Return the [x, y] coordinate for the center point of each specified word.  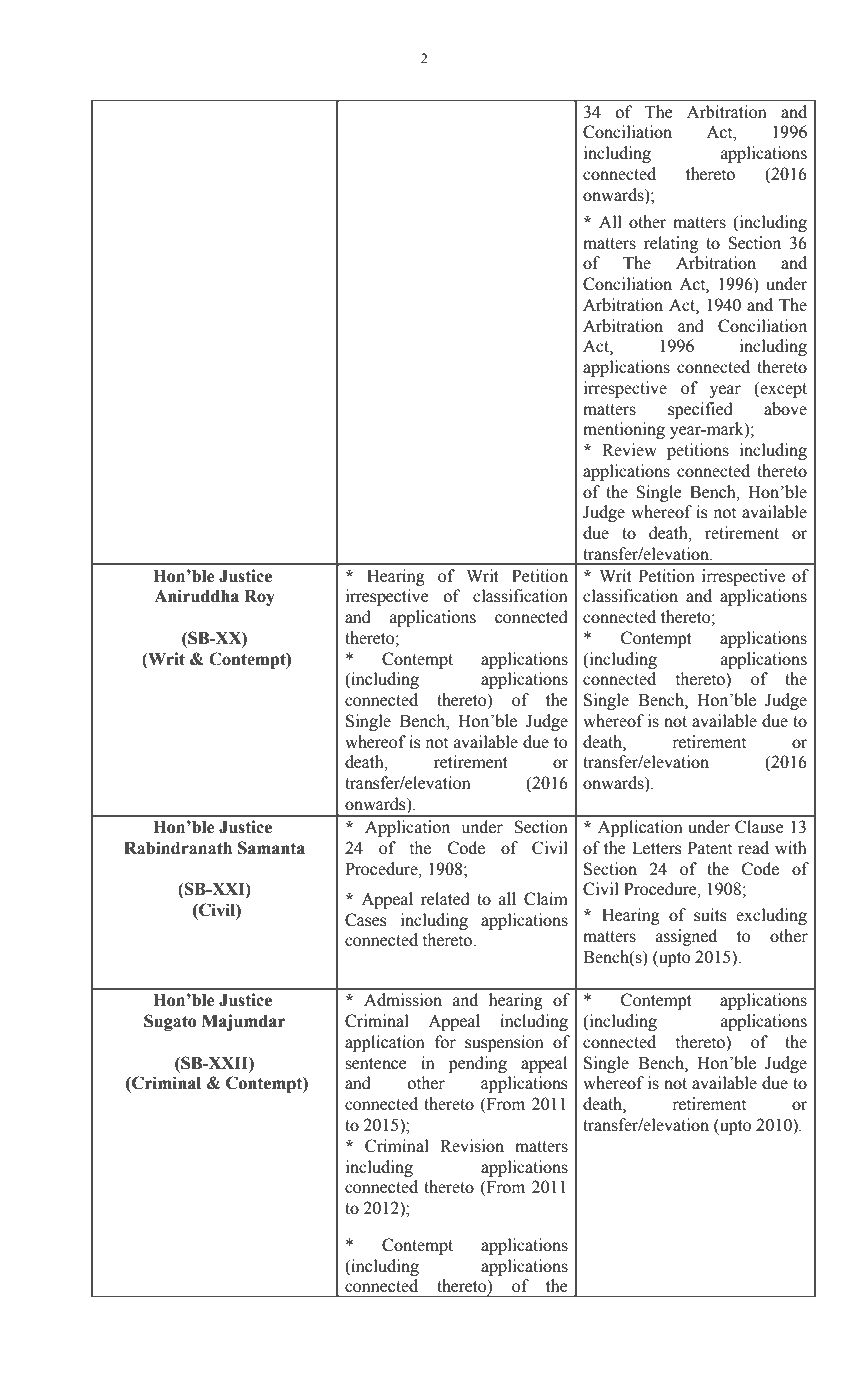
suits [710, 915]
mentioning [624, 430]
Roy [259, 598]
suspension [504, 1043]
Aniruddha [196, 596]
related [445, 899]
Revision [472, 1146]
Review [629, 450]
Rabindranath [178, 848]
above [785, 409]
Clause [759, 827]
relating [671, 244]
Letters [656, 848]
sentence [376, 1064]
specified [700, 410]
